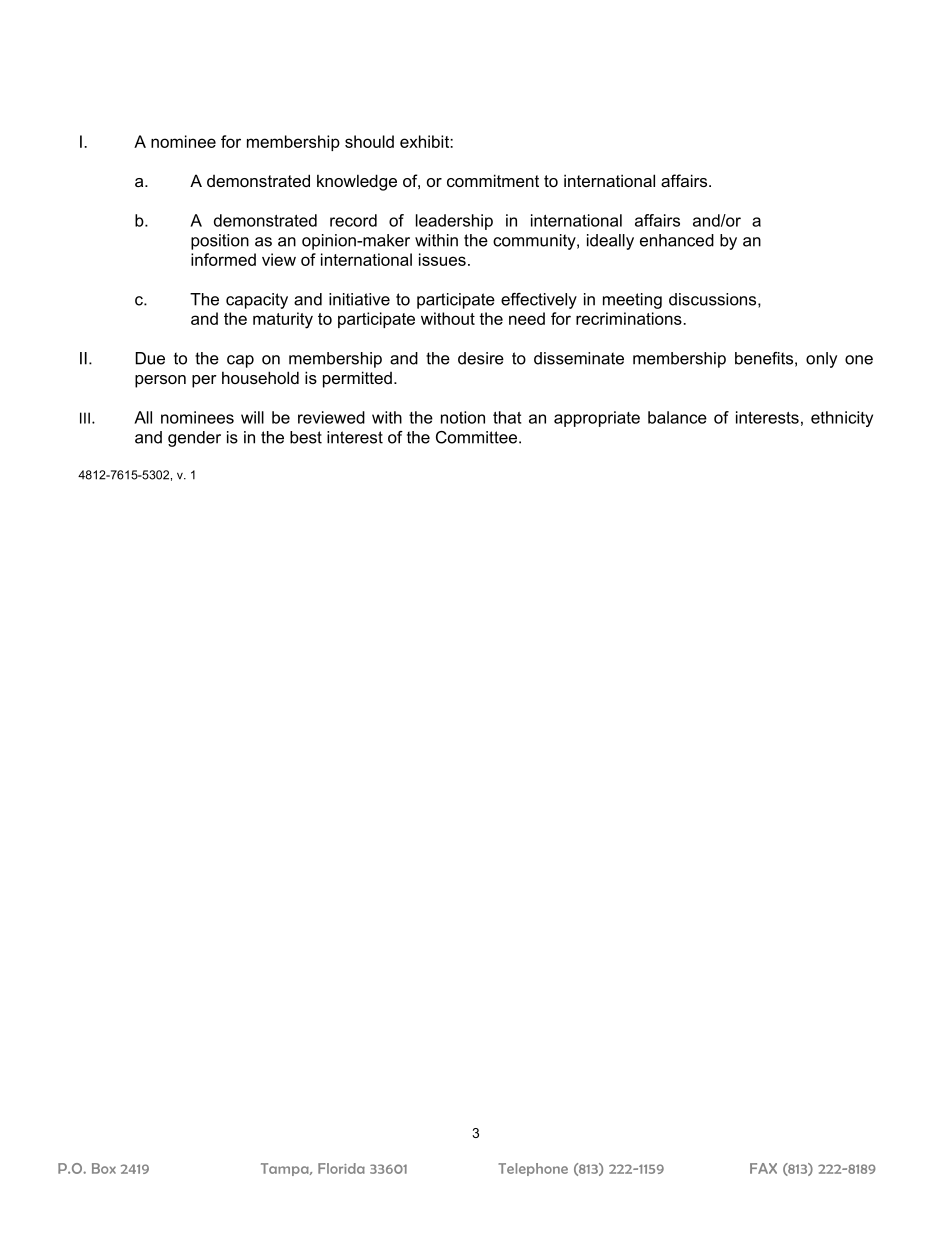 This screenshot has width=952, height=1233. I want to click on position, so click(220, 242).
